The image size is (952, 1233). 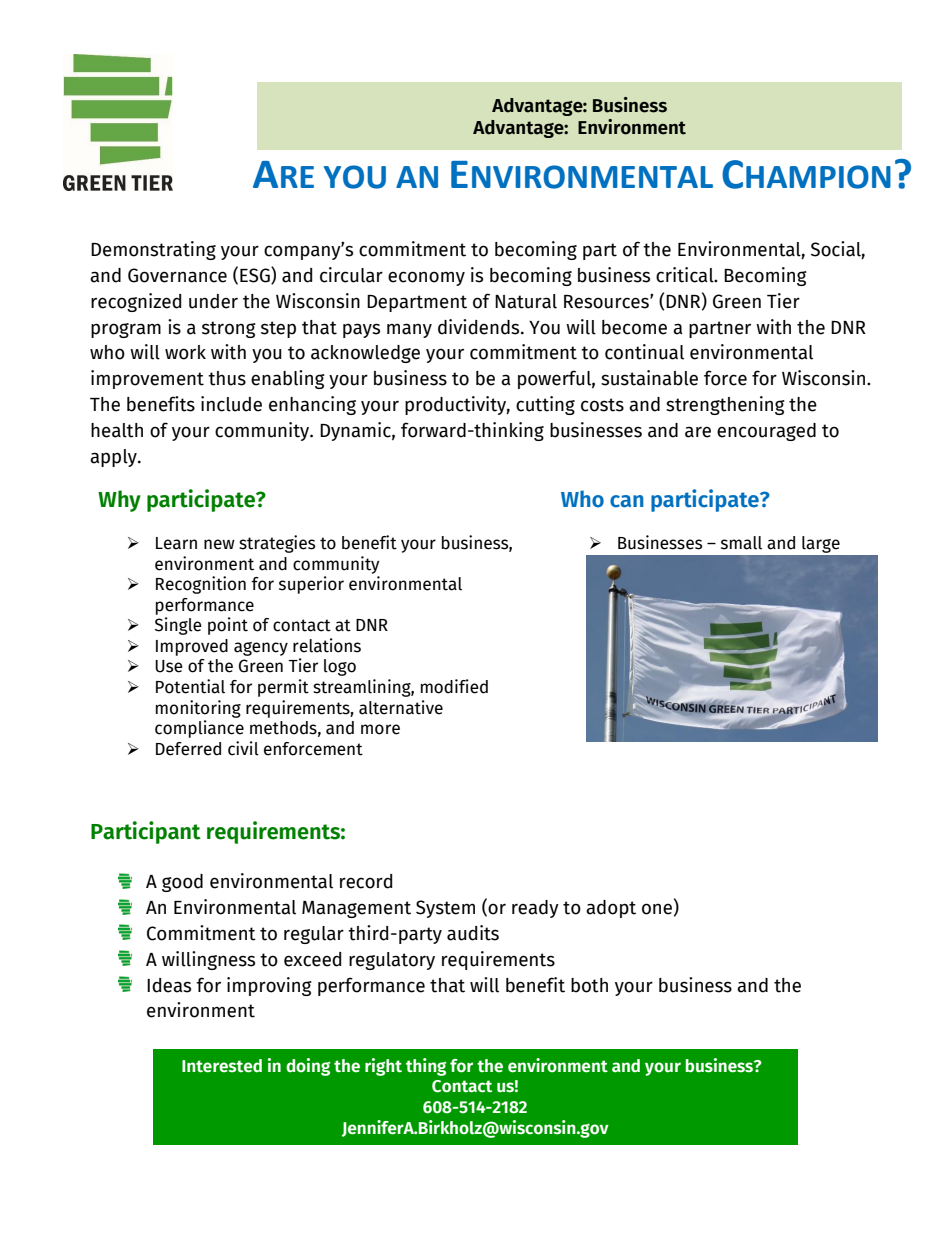 I want to click on both, so click(x=589, y=985).
